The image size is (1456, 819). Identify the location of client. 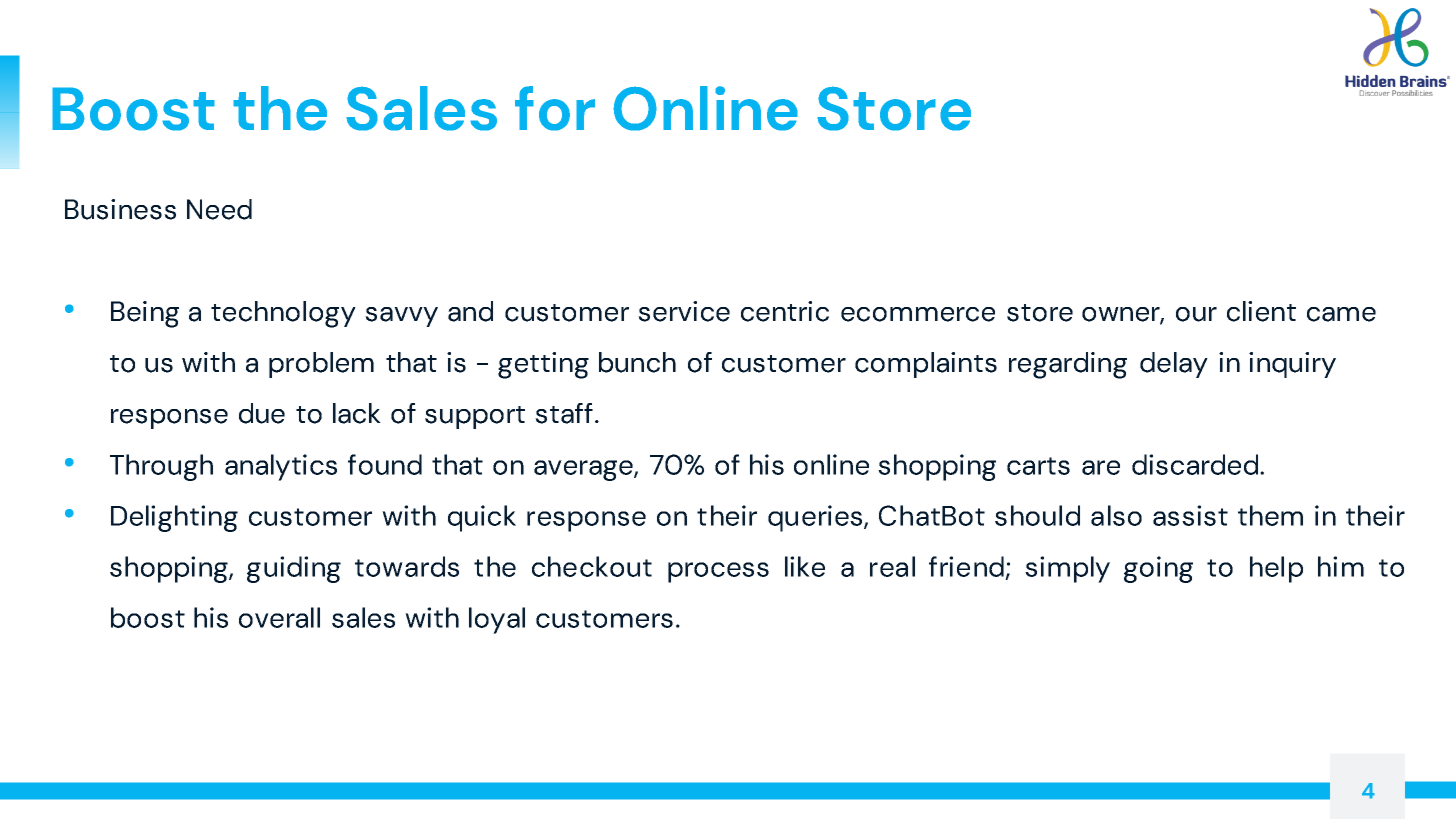
(1261, 311).
